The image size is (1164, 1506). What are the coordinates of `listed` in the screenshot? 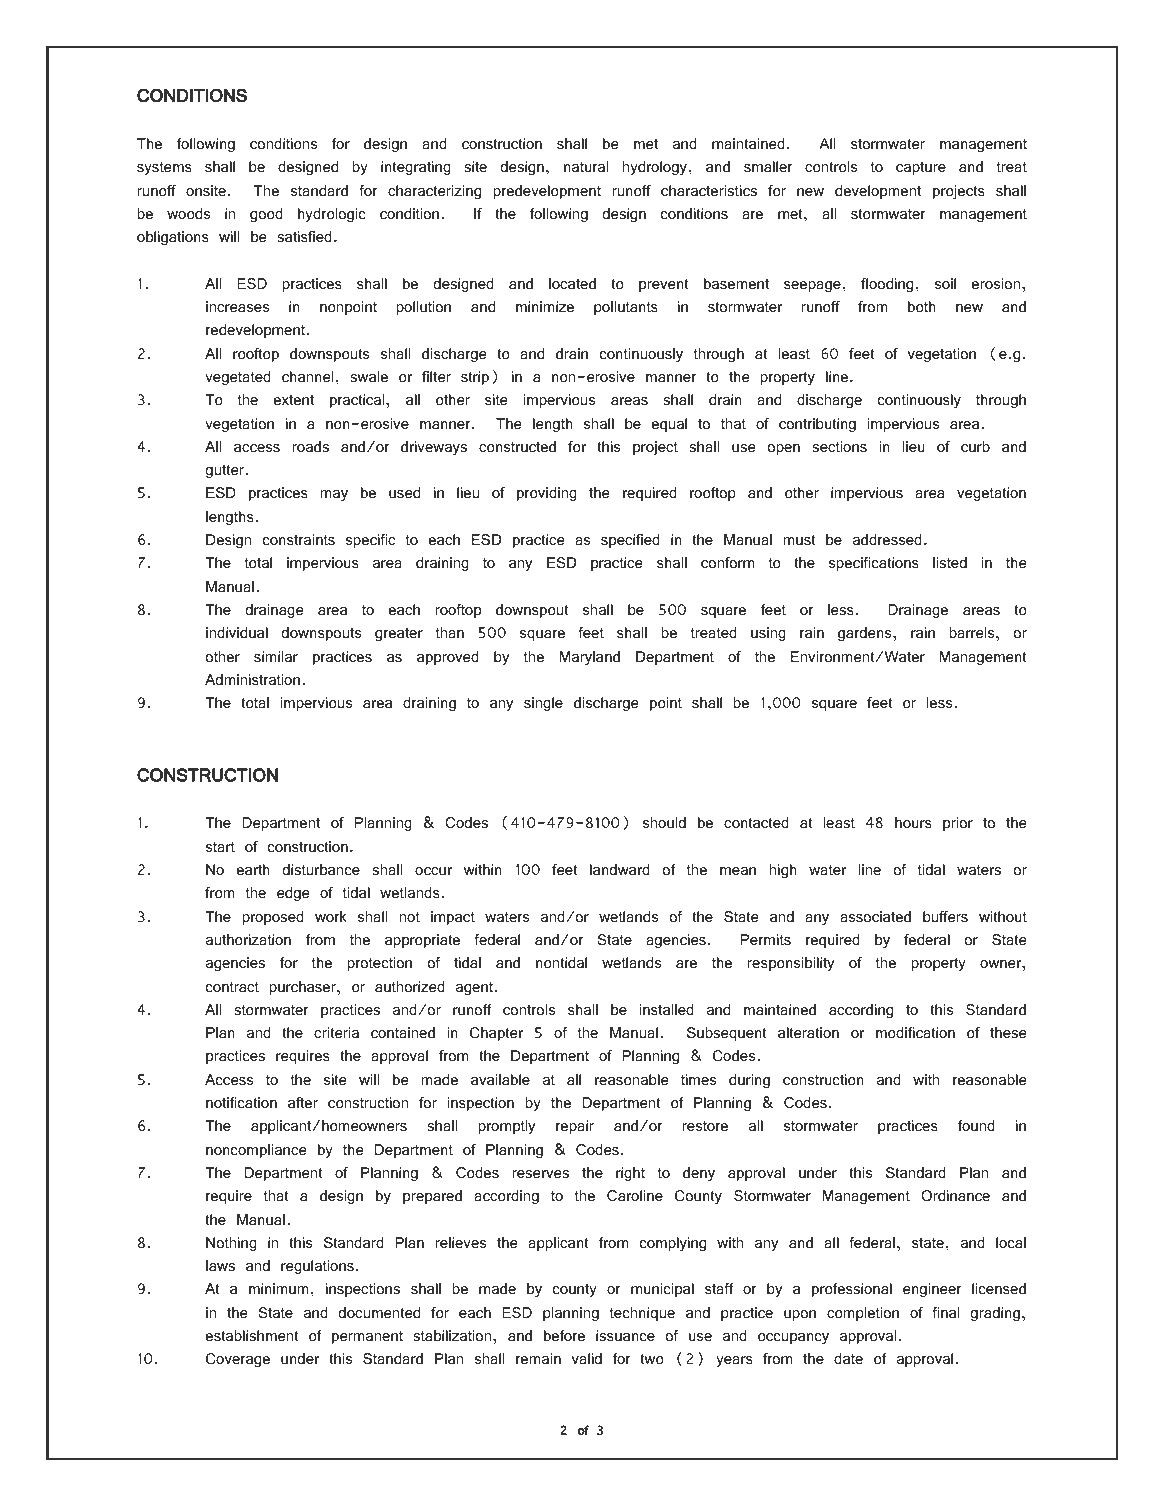 It's located at (950, 562).
